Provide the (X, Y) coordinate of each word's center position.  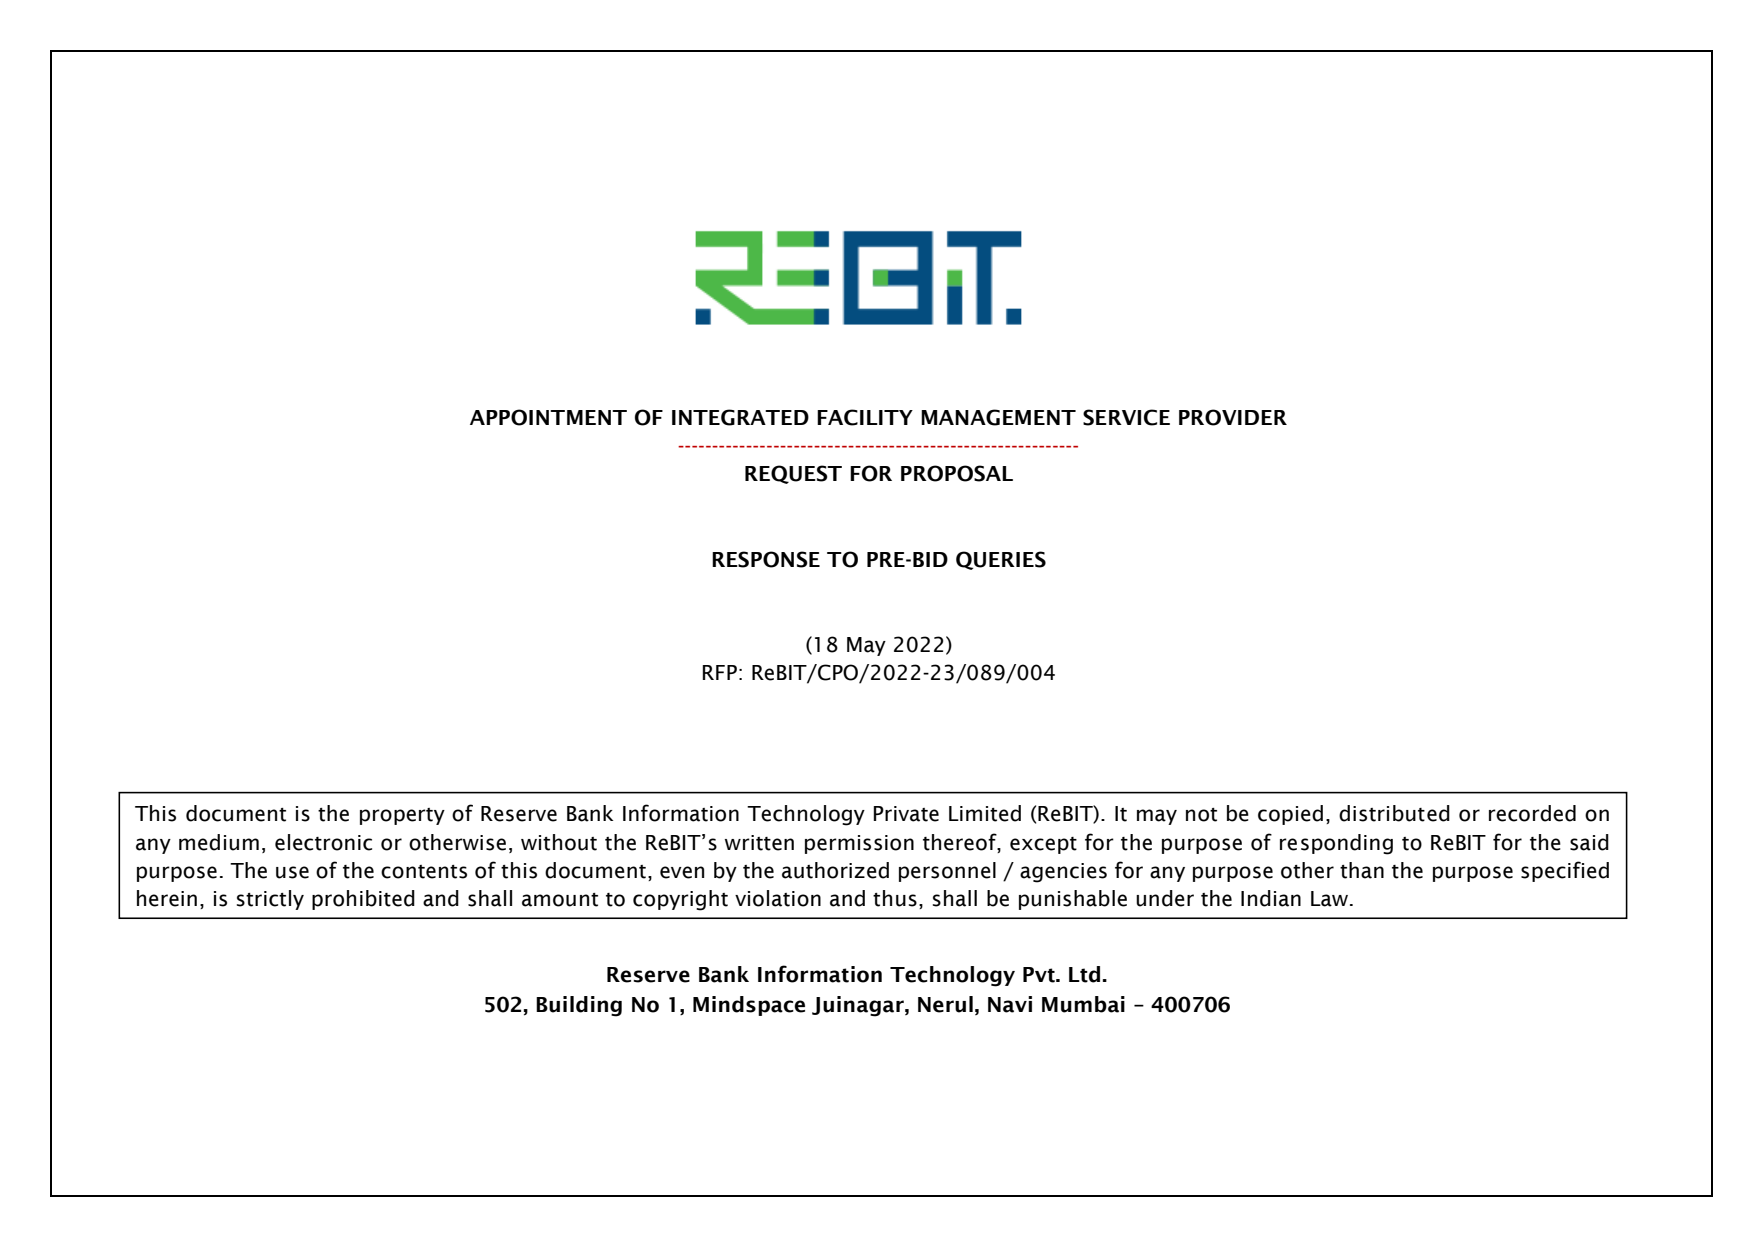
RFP (720, 672)
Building (579, 1006)
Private (906, 814)
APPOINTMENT (548, 417)
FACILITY (865, 417)
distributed (1394, 813)
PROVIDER (1233, 417)
